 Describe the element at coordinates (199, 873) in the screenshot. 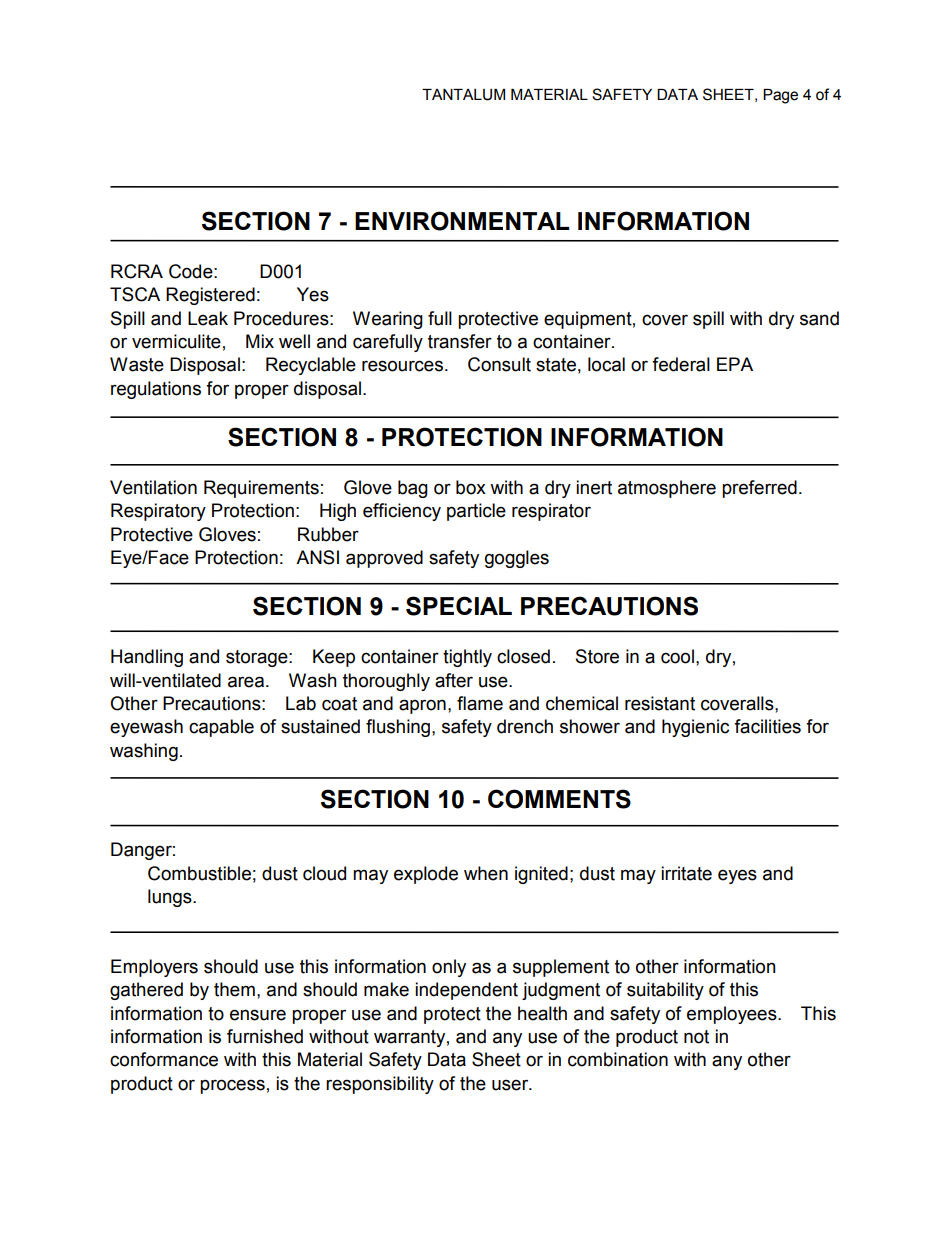

I see `Combustible` at that location.
